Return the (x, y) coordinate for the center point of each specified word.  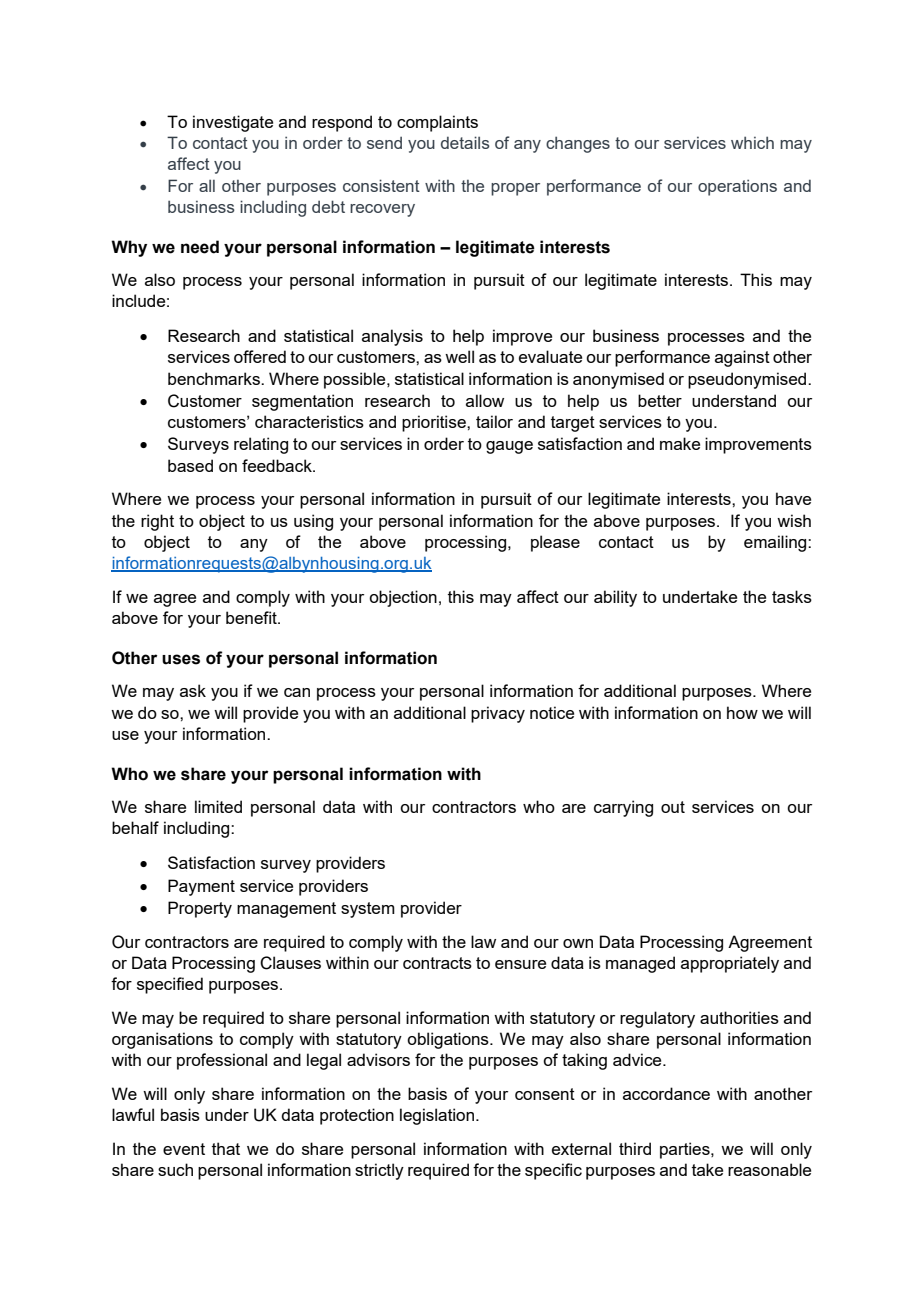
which (752, 142)
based (190, 465)
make (680, 443)
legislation (438, 1116)
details (465, 142)
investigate (233, 123)
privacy (498, 714)
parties (686, 1150)
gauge (509, 447)
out (673, 807)
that (226, 1148)
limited (218, 806)
